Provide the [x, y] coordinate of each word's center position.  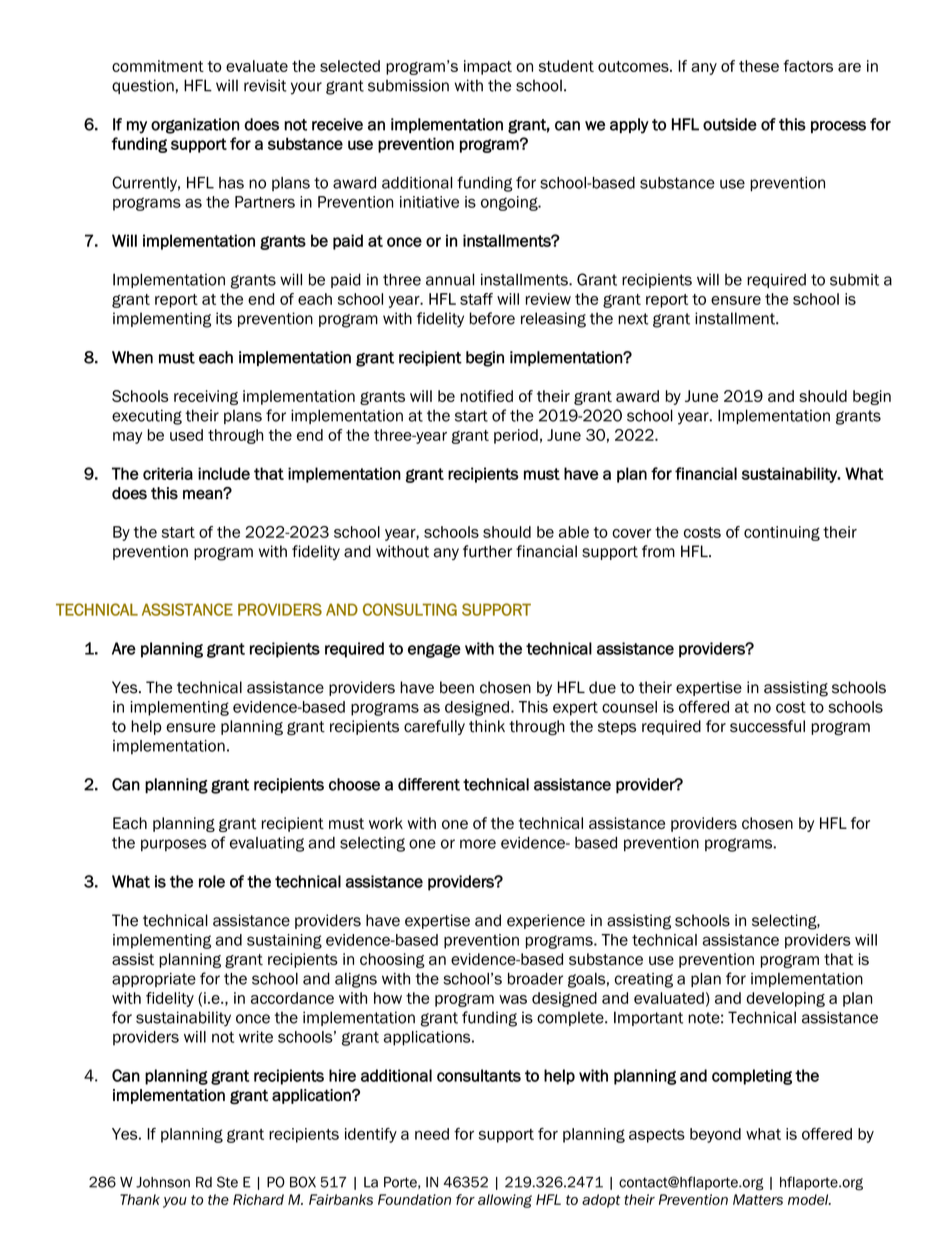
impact [488, 67]
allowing [505, 1201]
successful [767, 726]
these [759, 66]
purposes [174, 845]
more [478, 844]
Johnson [163, 1182]
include [224, 473]
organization [195, 126]
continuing [782, 533]
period [516, 436]
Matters [758, 1199]
